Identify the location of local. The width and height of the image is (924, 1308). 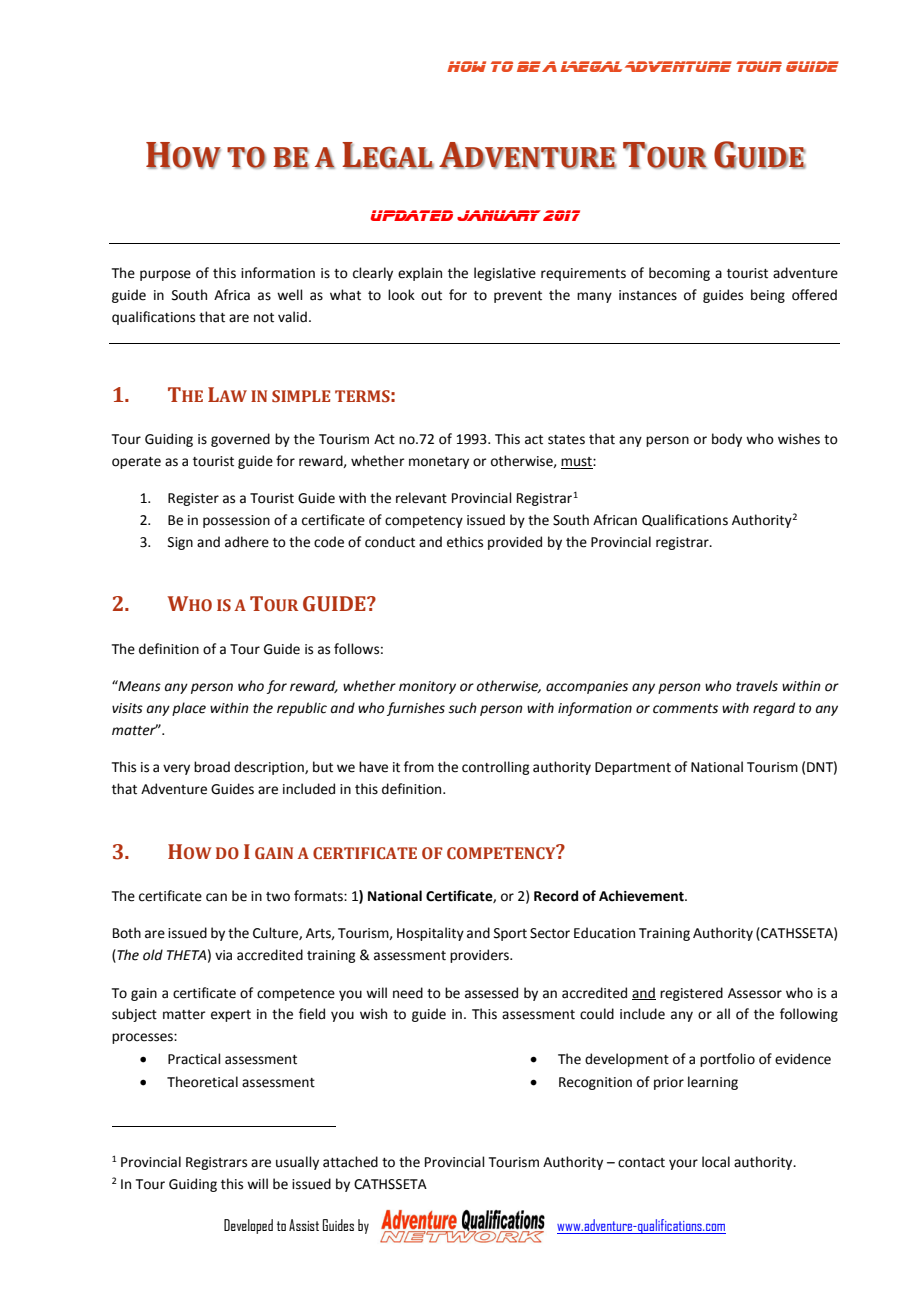
(716, 1162).
